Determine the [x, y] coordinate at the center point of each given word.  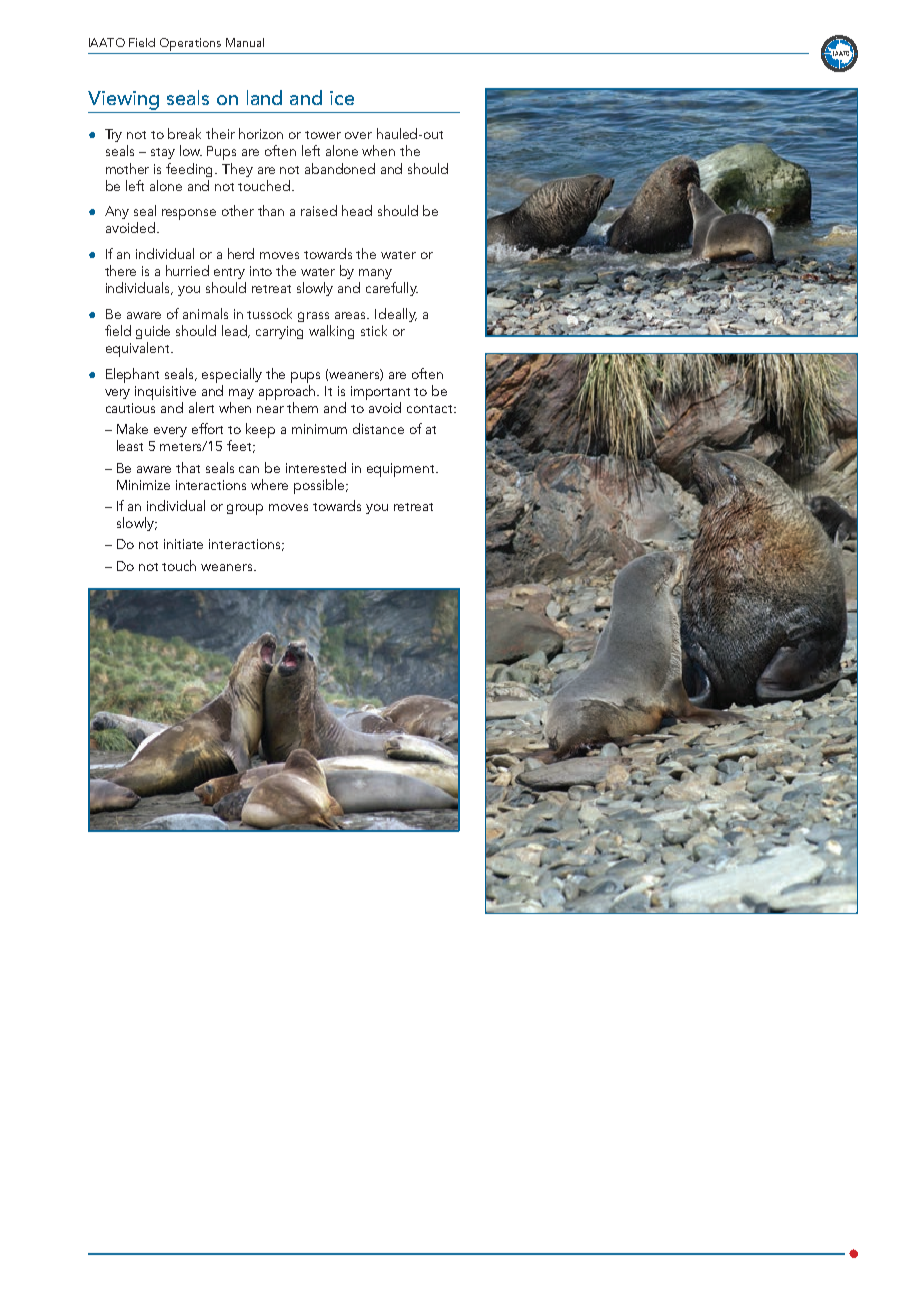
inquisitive [165, 393]
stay [163, 153]
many [375, 274]
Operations [190, 44]
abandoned [340, 168]
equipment [402, 470]
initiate [183, 544]
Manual [245, 42]
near [270, 409]
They [237, 170]
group [245, 509]
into [261, 271]
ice [342, 98]
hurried [187, 270]
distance [378, 428]
